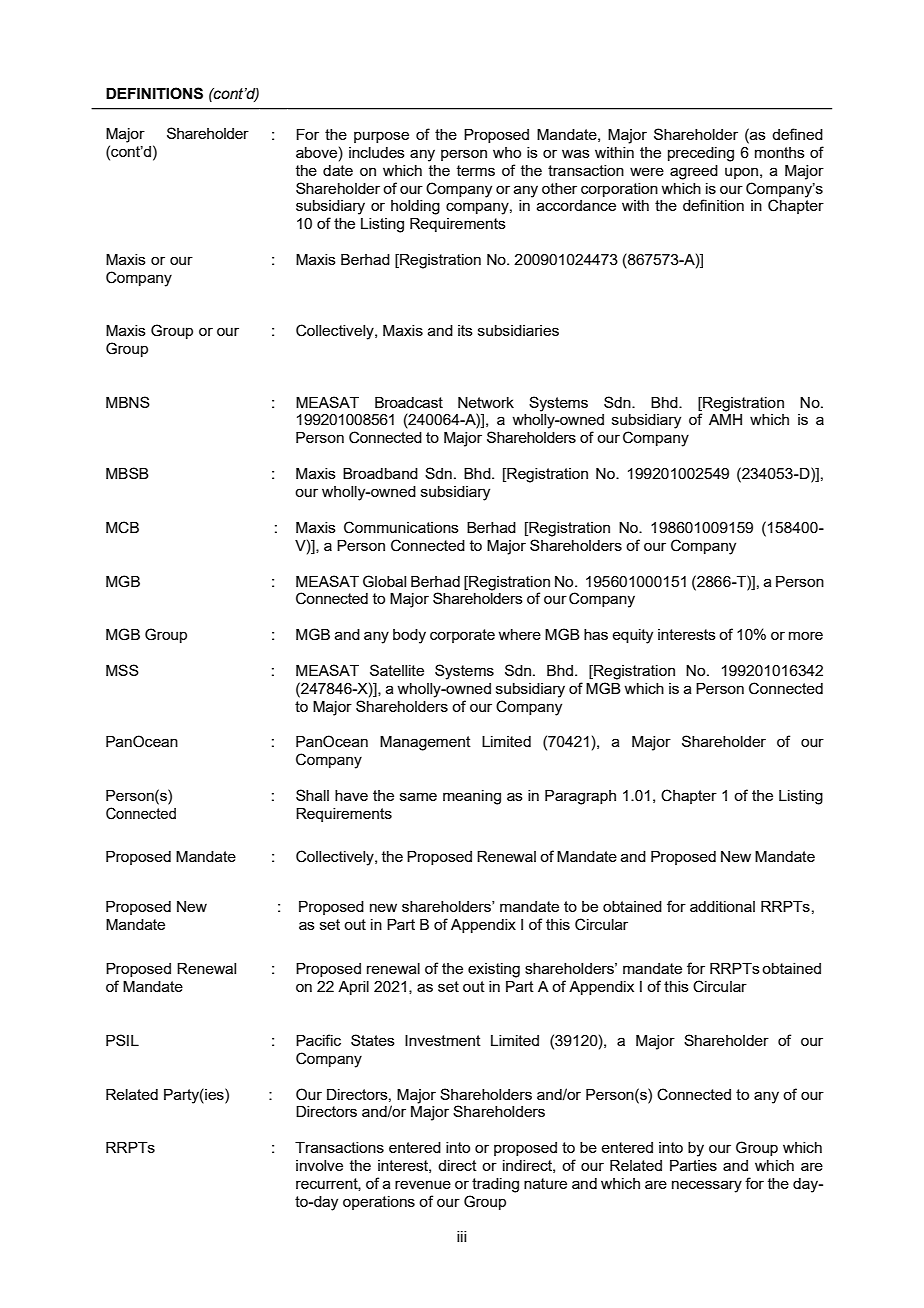  What do you see at coordinates (462, 636) in the document?
I see `corporate` at bounding box center [462, 636].
